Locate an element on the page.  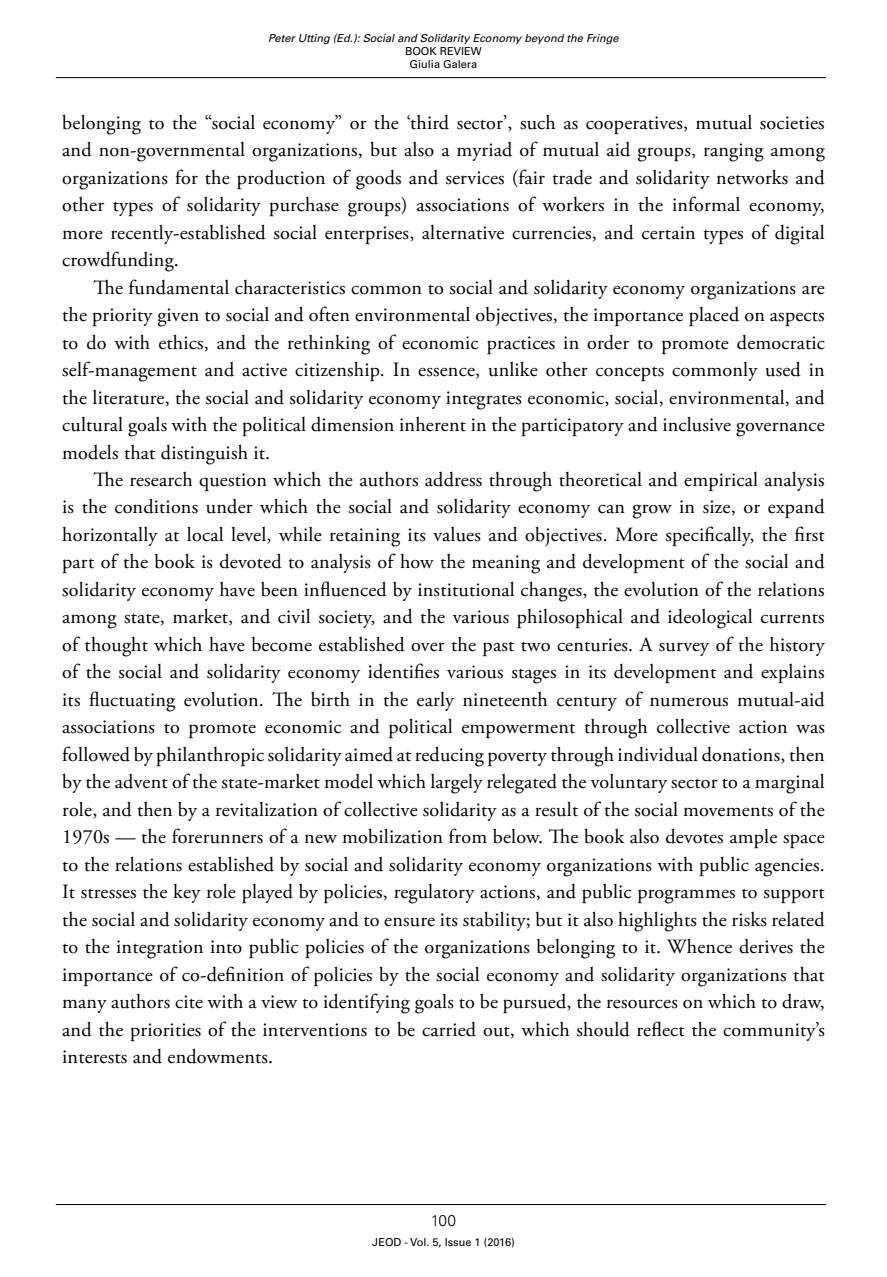
regulatory is located at coordinates (434, 894).
